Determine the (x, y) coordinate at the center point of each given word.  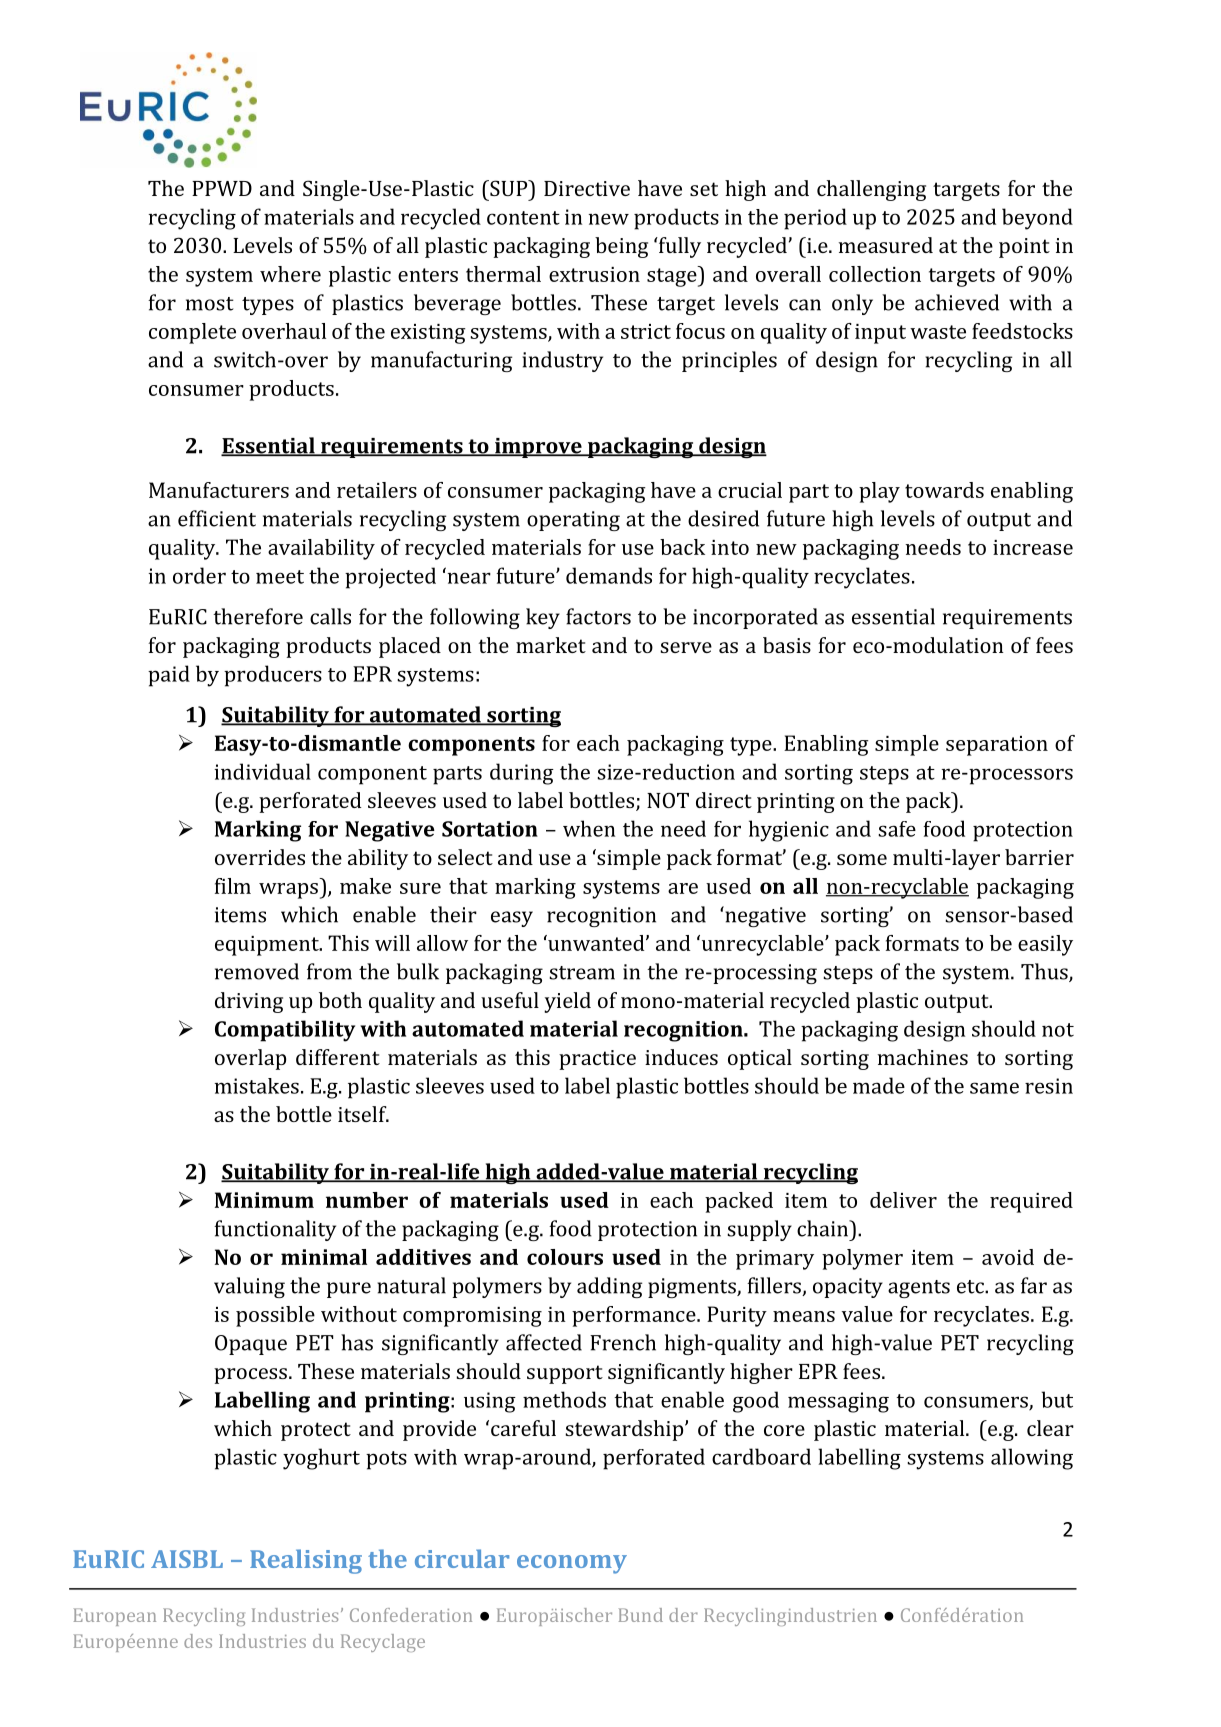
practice (597, 1060)
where (290, 274)
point (1024, 248)
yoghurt (321, 1459)
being (621, 247)
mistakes (257, 1086)
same (994, 1088)
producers (273, 676)
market (551, 645)
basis (787, 645)
